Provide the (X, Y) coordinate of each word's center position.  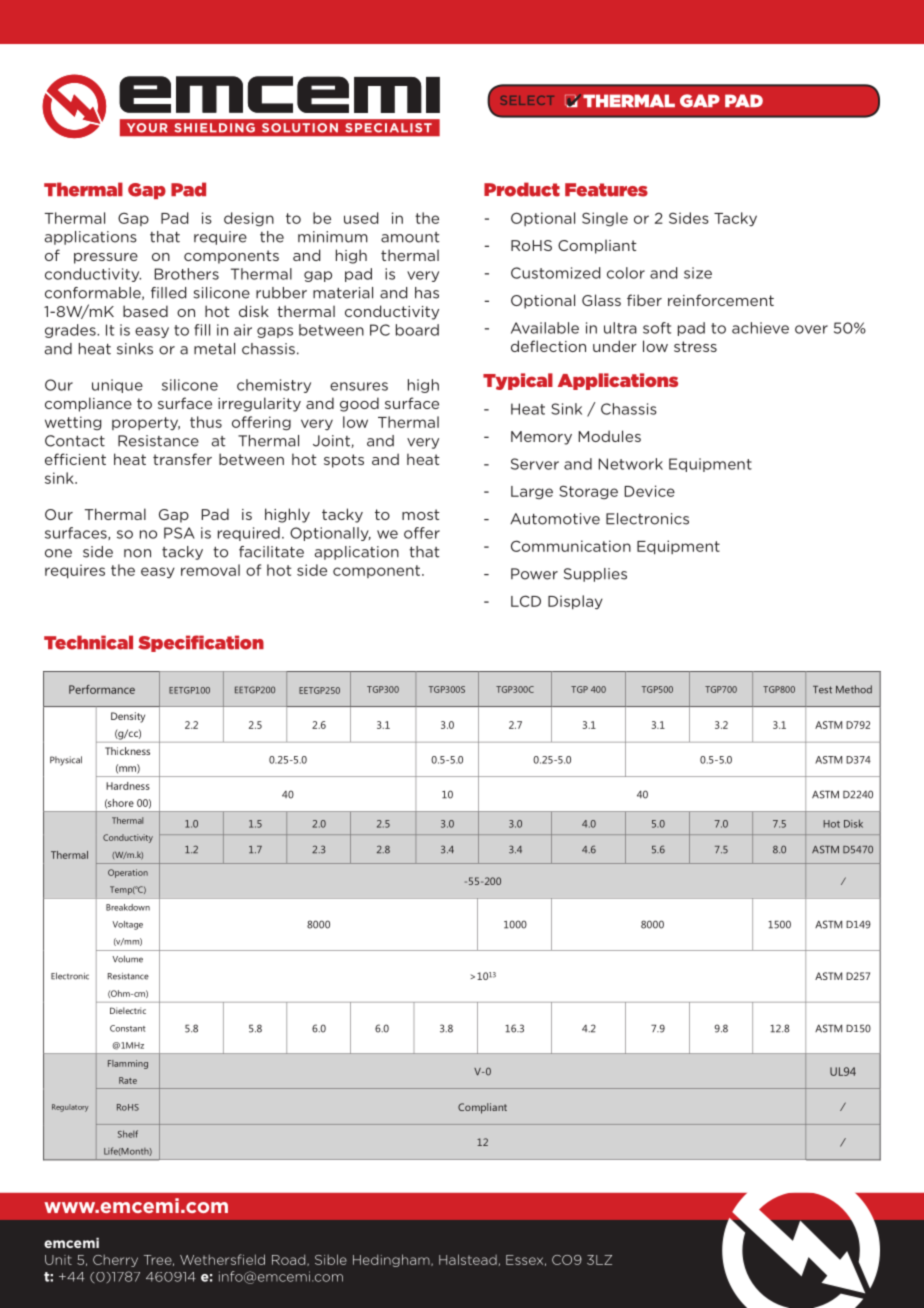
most (421, 514)
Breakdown (128, 907)
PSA (179, 533)
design (249, 219)
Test (822, 690)
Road (290, 1260)
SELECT (527, 100)
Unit (58, 1260)
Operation (128, 873)
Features (606, 190)
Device (650, 491)
